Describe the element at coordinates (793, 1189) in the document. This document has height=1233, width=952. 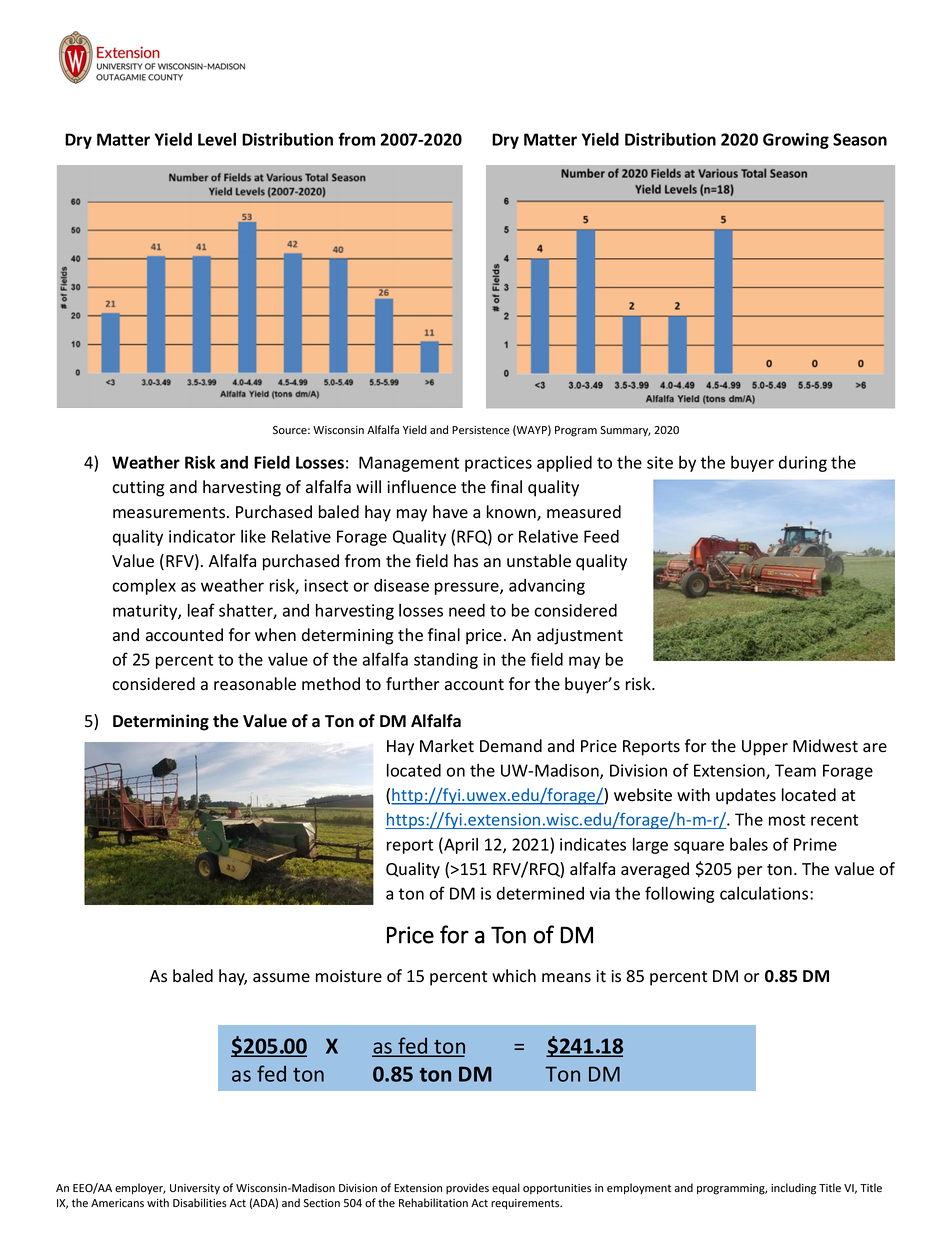
I see `including` at that location.
